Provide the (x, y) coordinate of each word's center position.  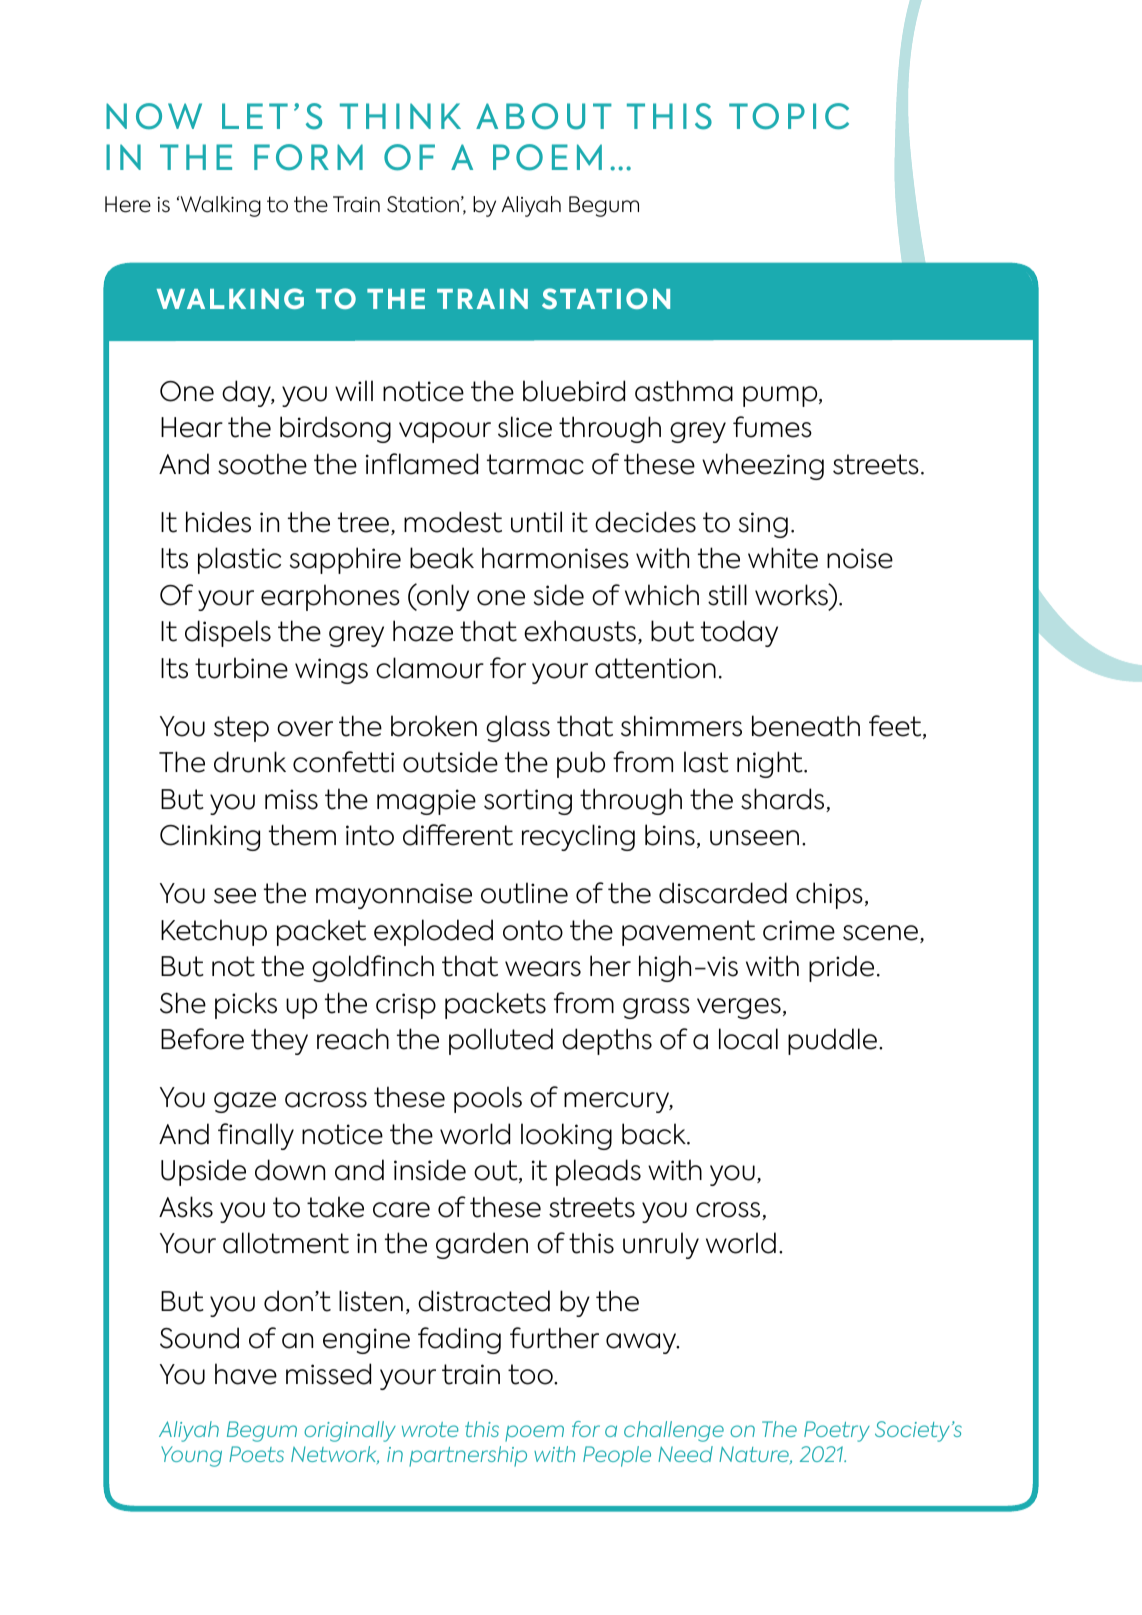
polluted (501, 1041)
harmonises (555, 558)
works (792, 594)
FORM (308, 157)
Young (191, 1456)
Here (128, 204)
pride (841, 968)
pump (781, 396)
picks (246, 1005)
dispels (228, 633)
